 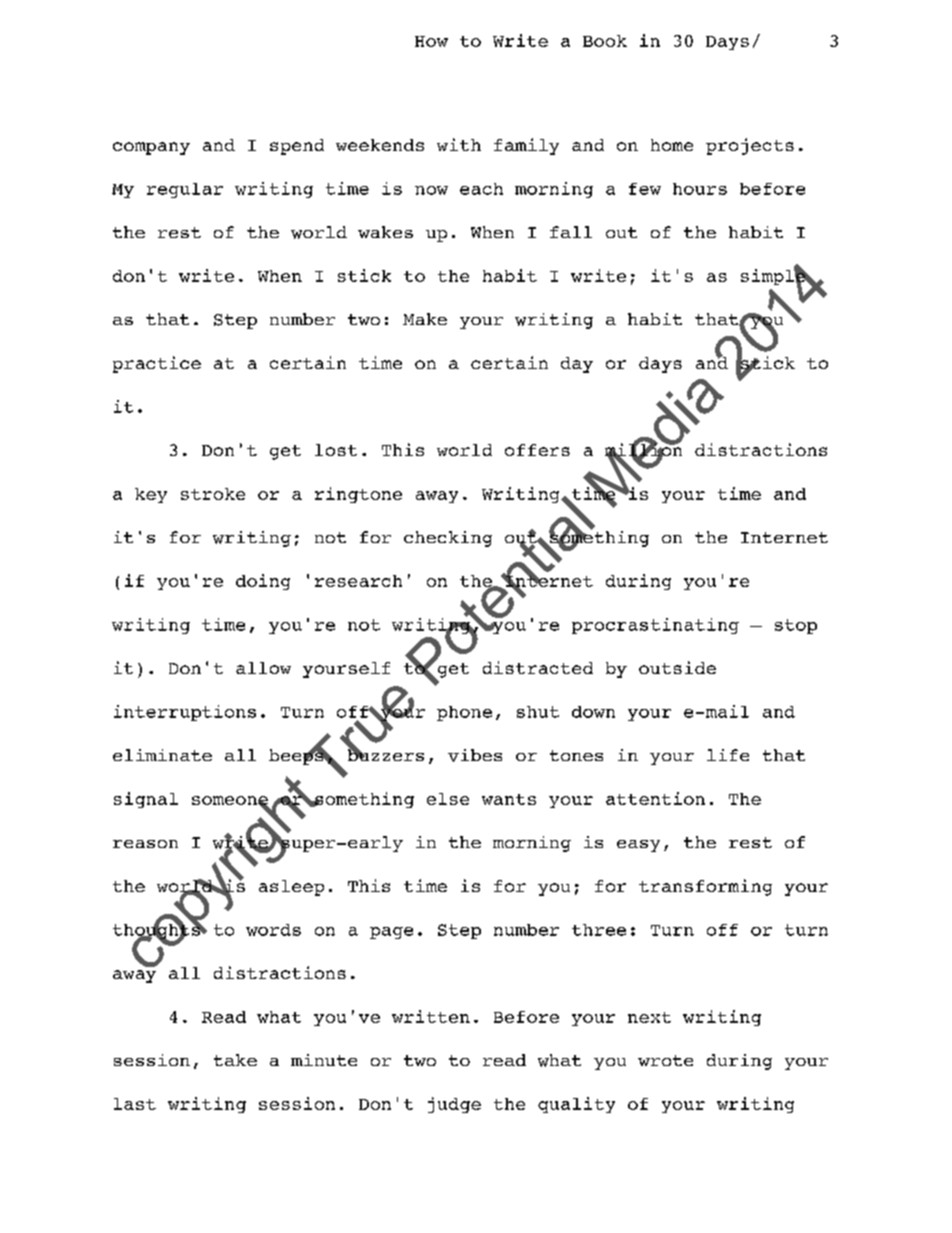 I want to click on attention, so click(x=655, y=798).
